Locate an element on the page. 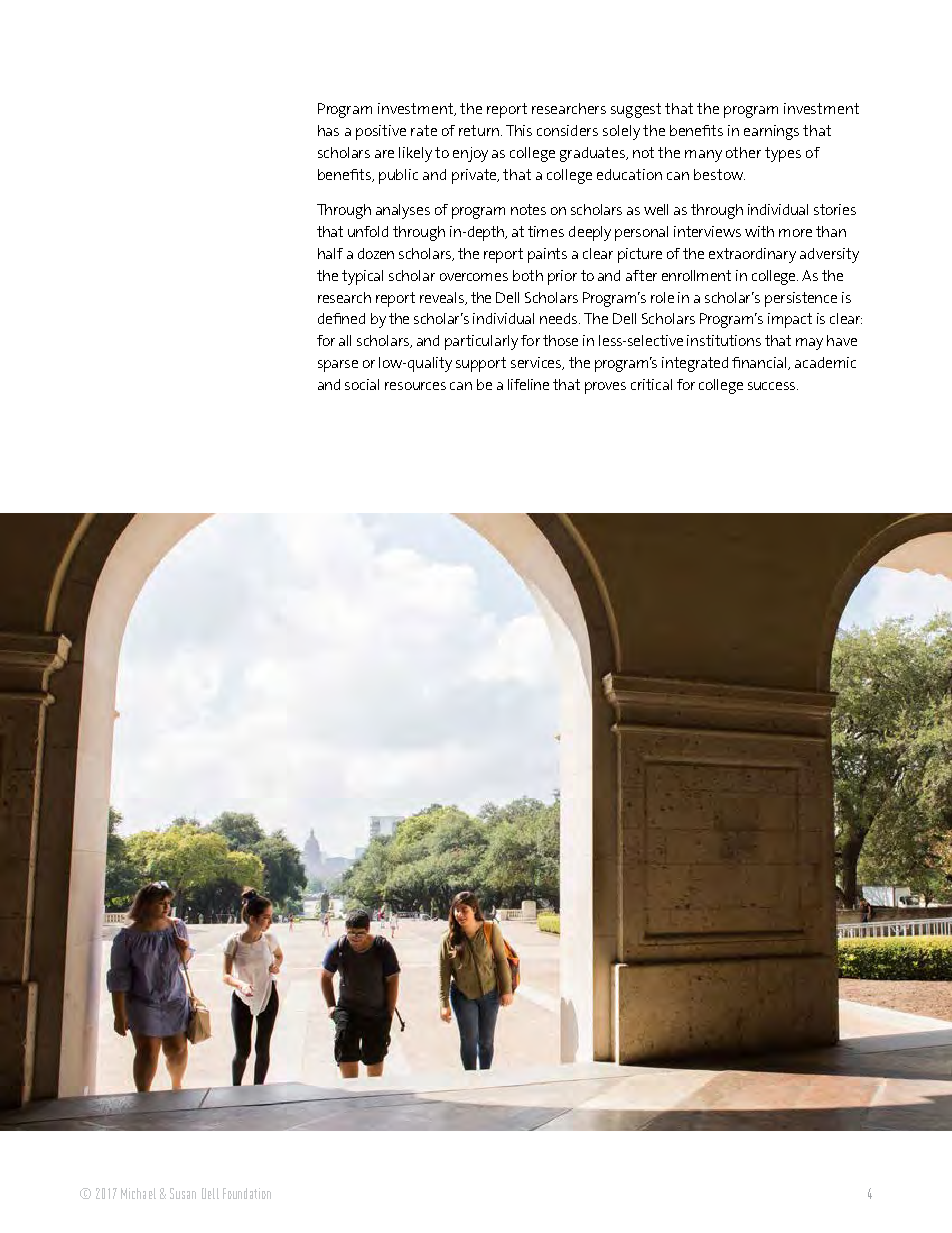 Image resolution: width=952 pixels, height=1233 pixels. support is located at coordinates (481, 364).
